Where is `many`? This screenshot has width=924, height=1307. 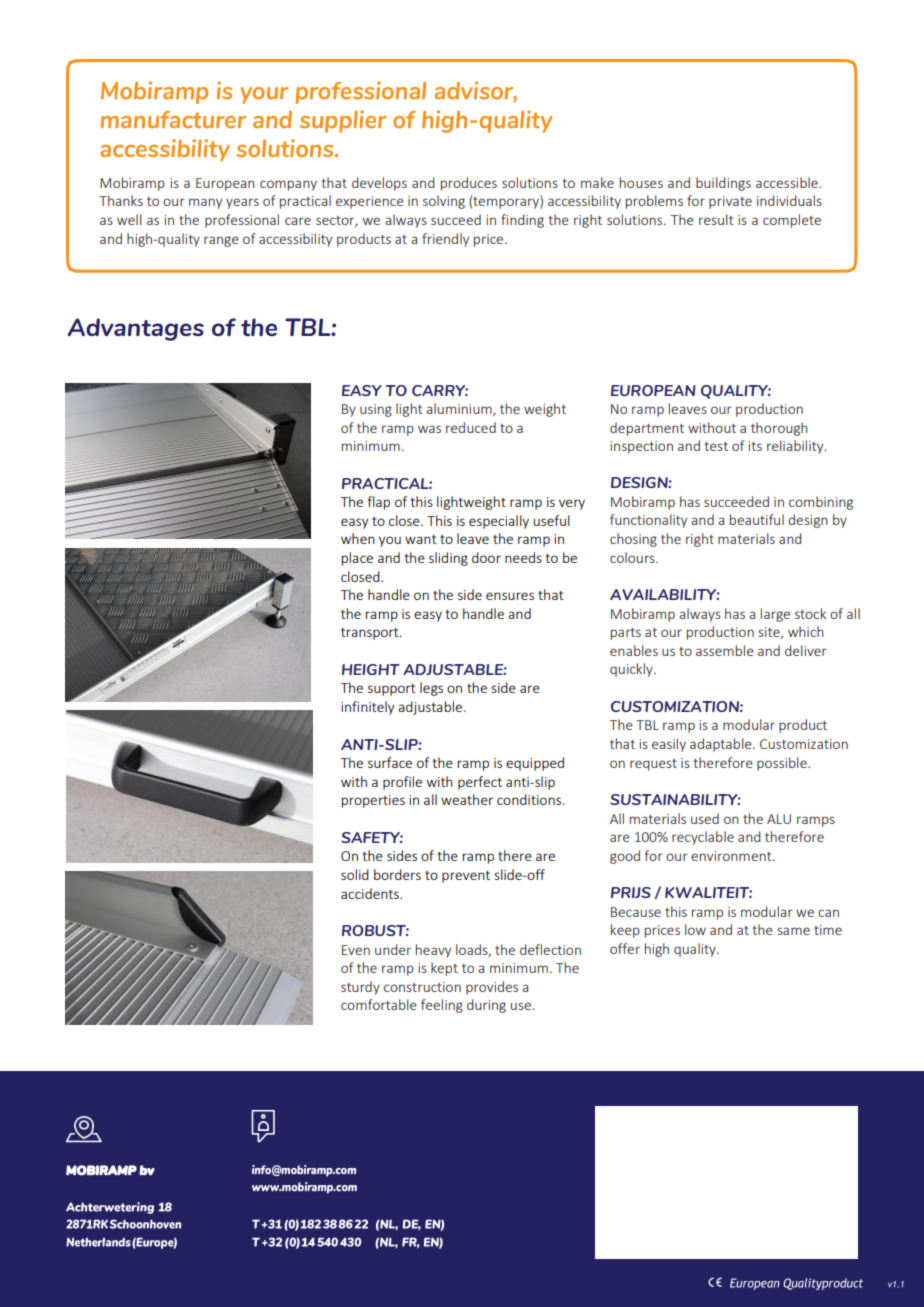 many is located at coordinates (205, 203).
